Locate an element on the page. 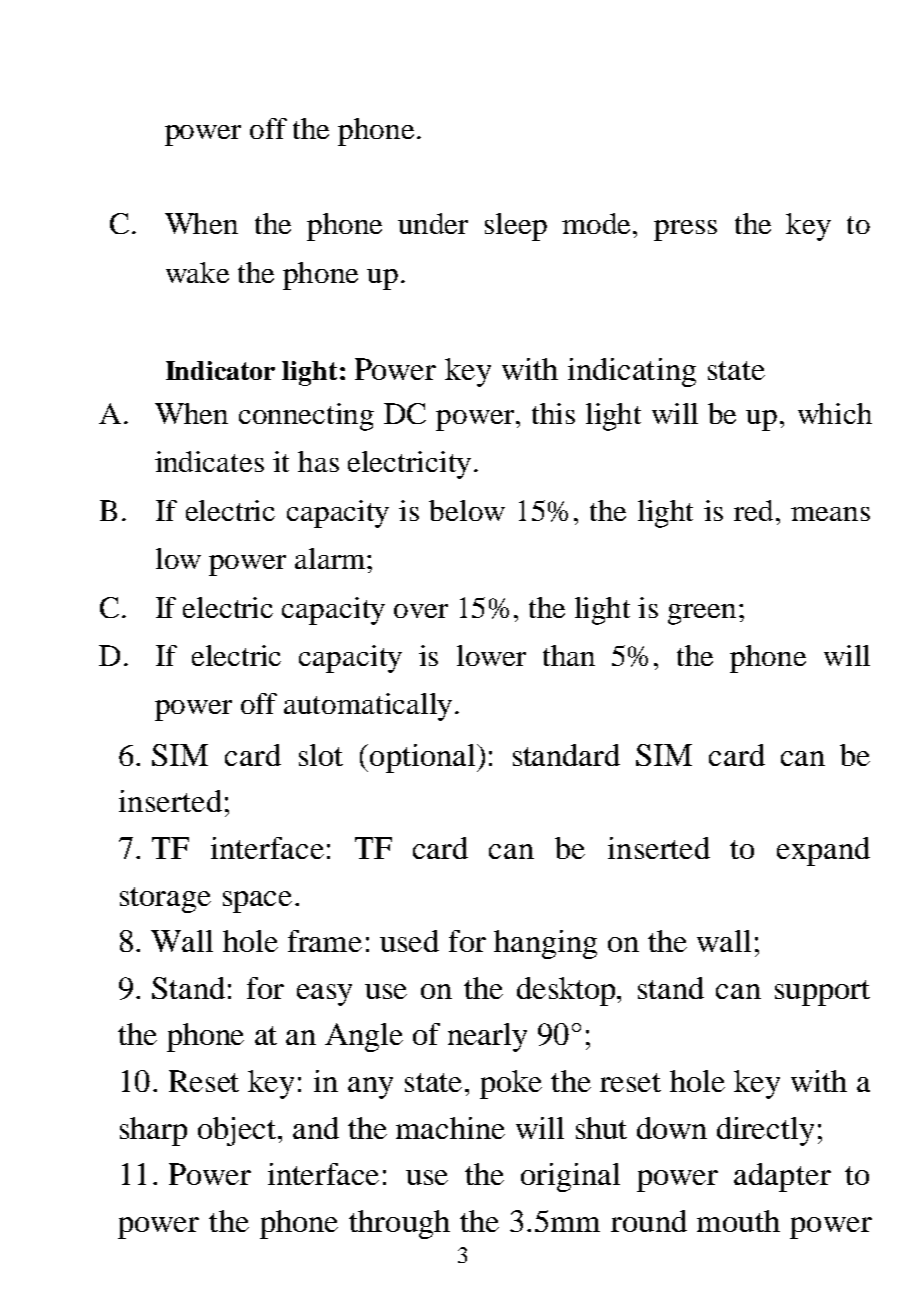 The width and height of the document is (924, 1311). sleep is located at coordinates (516, 227).
